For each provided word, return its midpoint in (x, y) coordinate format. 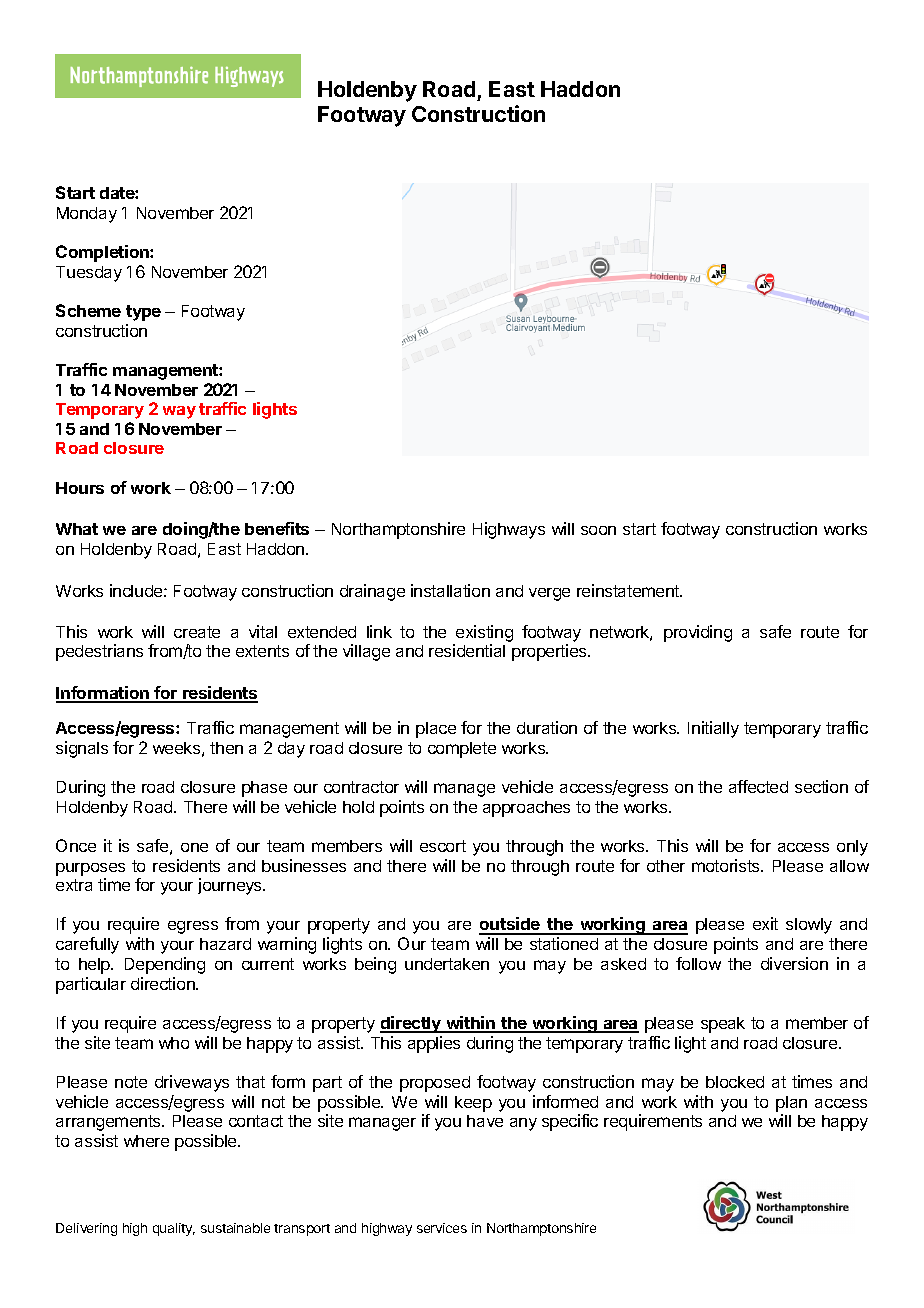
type (143, 313)
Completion (103, 253)
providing (698, 633)
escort (443, 846)
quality (174, 1229)
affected (758, 786)
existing (483, 635)
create (197, 632)
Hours (80, 488)
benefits (277, 528)
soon (598, 530)
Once (76, 845)
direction (164, 983)
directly (411, 1024)
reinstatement (629, 590)
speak (723, 1025)
